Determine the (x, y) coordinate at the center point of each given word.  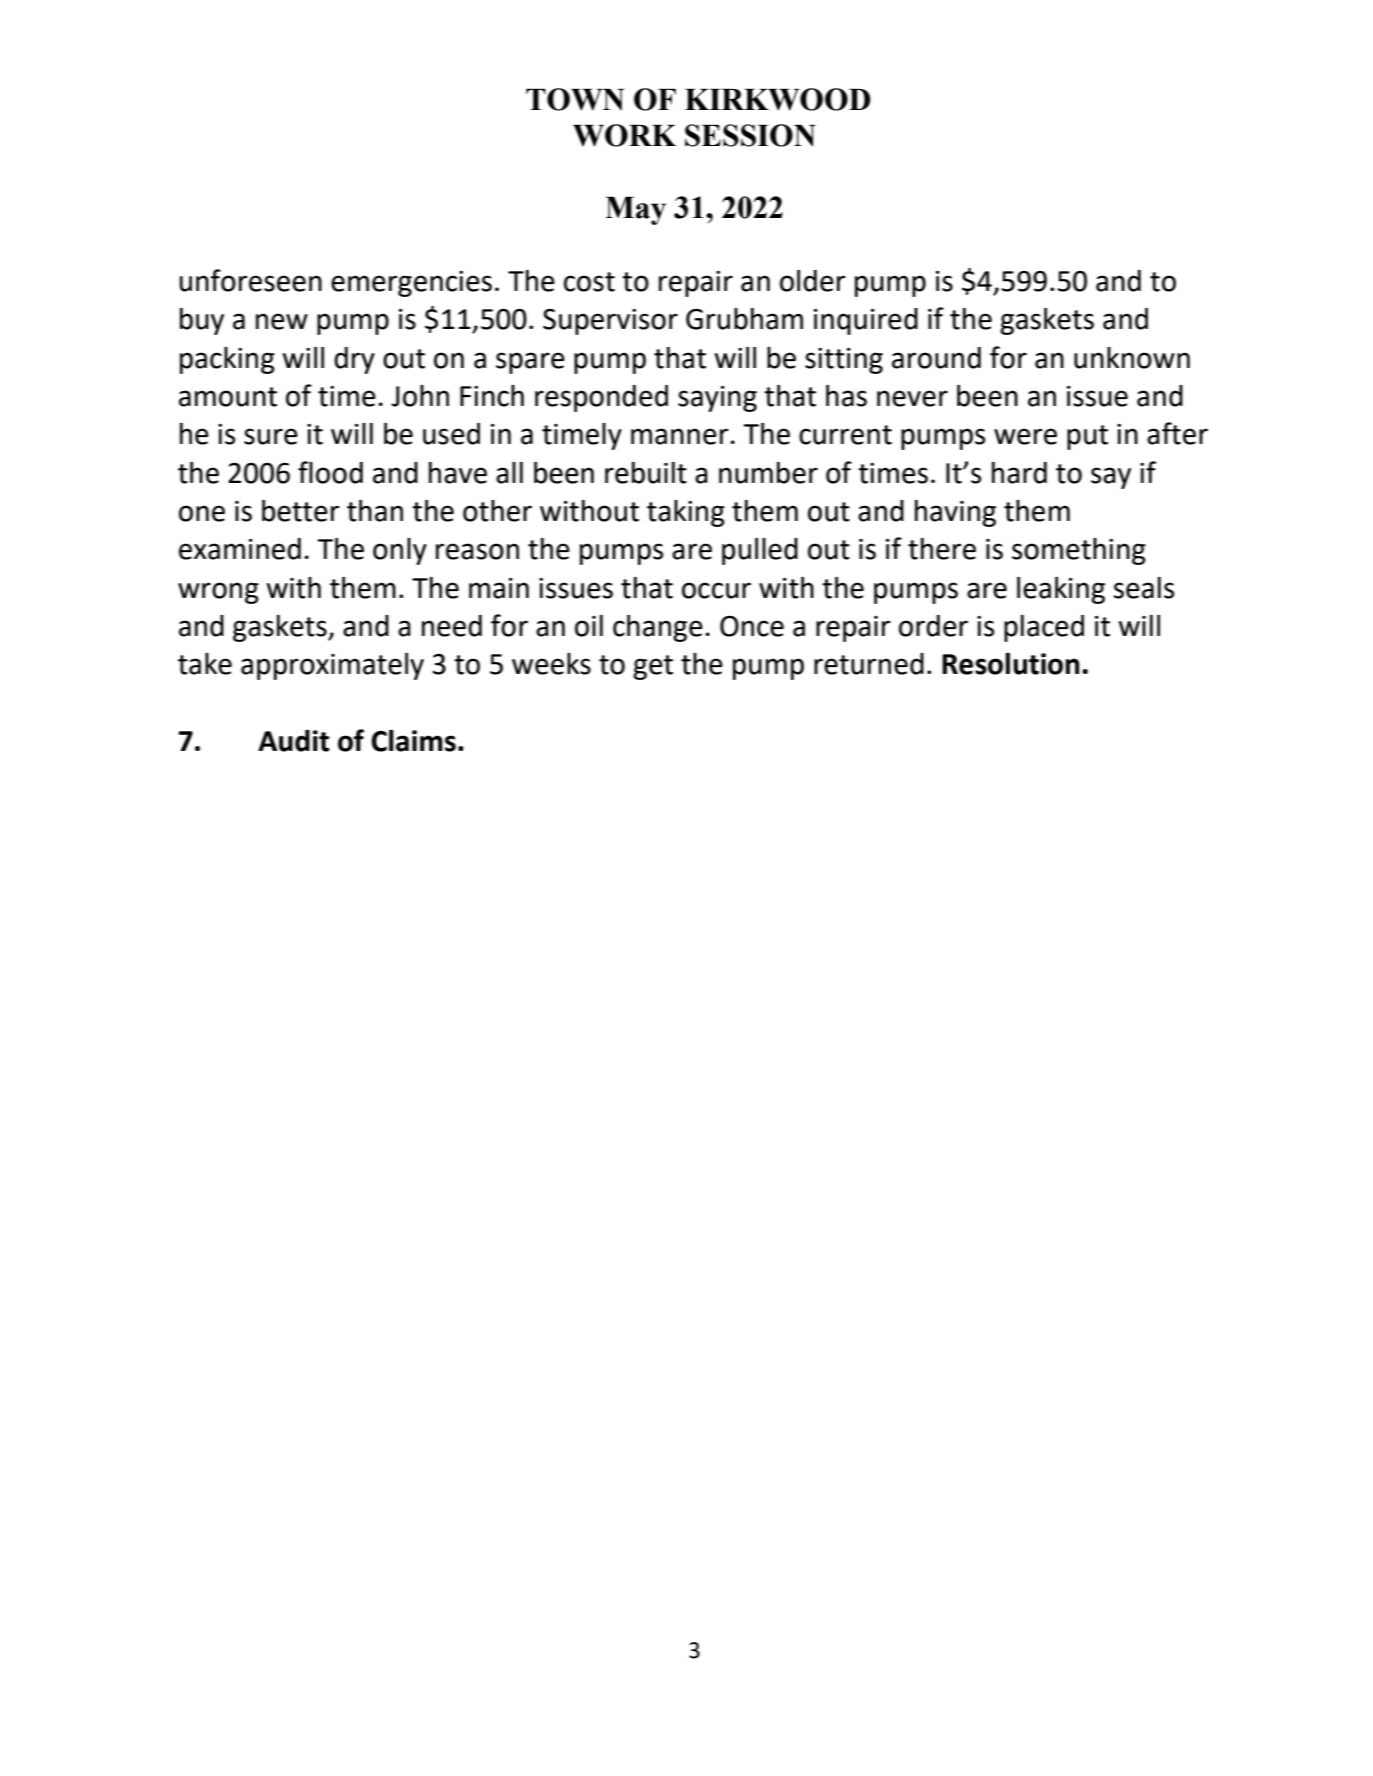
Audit (293, 741)
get (653, 667)
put (1087, 437)
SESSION (750, 135)
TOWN (575, 99)
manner (680, 436)
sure (271, 436)
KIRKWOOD (778, 99)
